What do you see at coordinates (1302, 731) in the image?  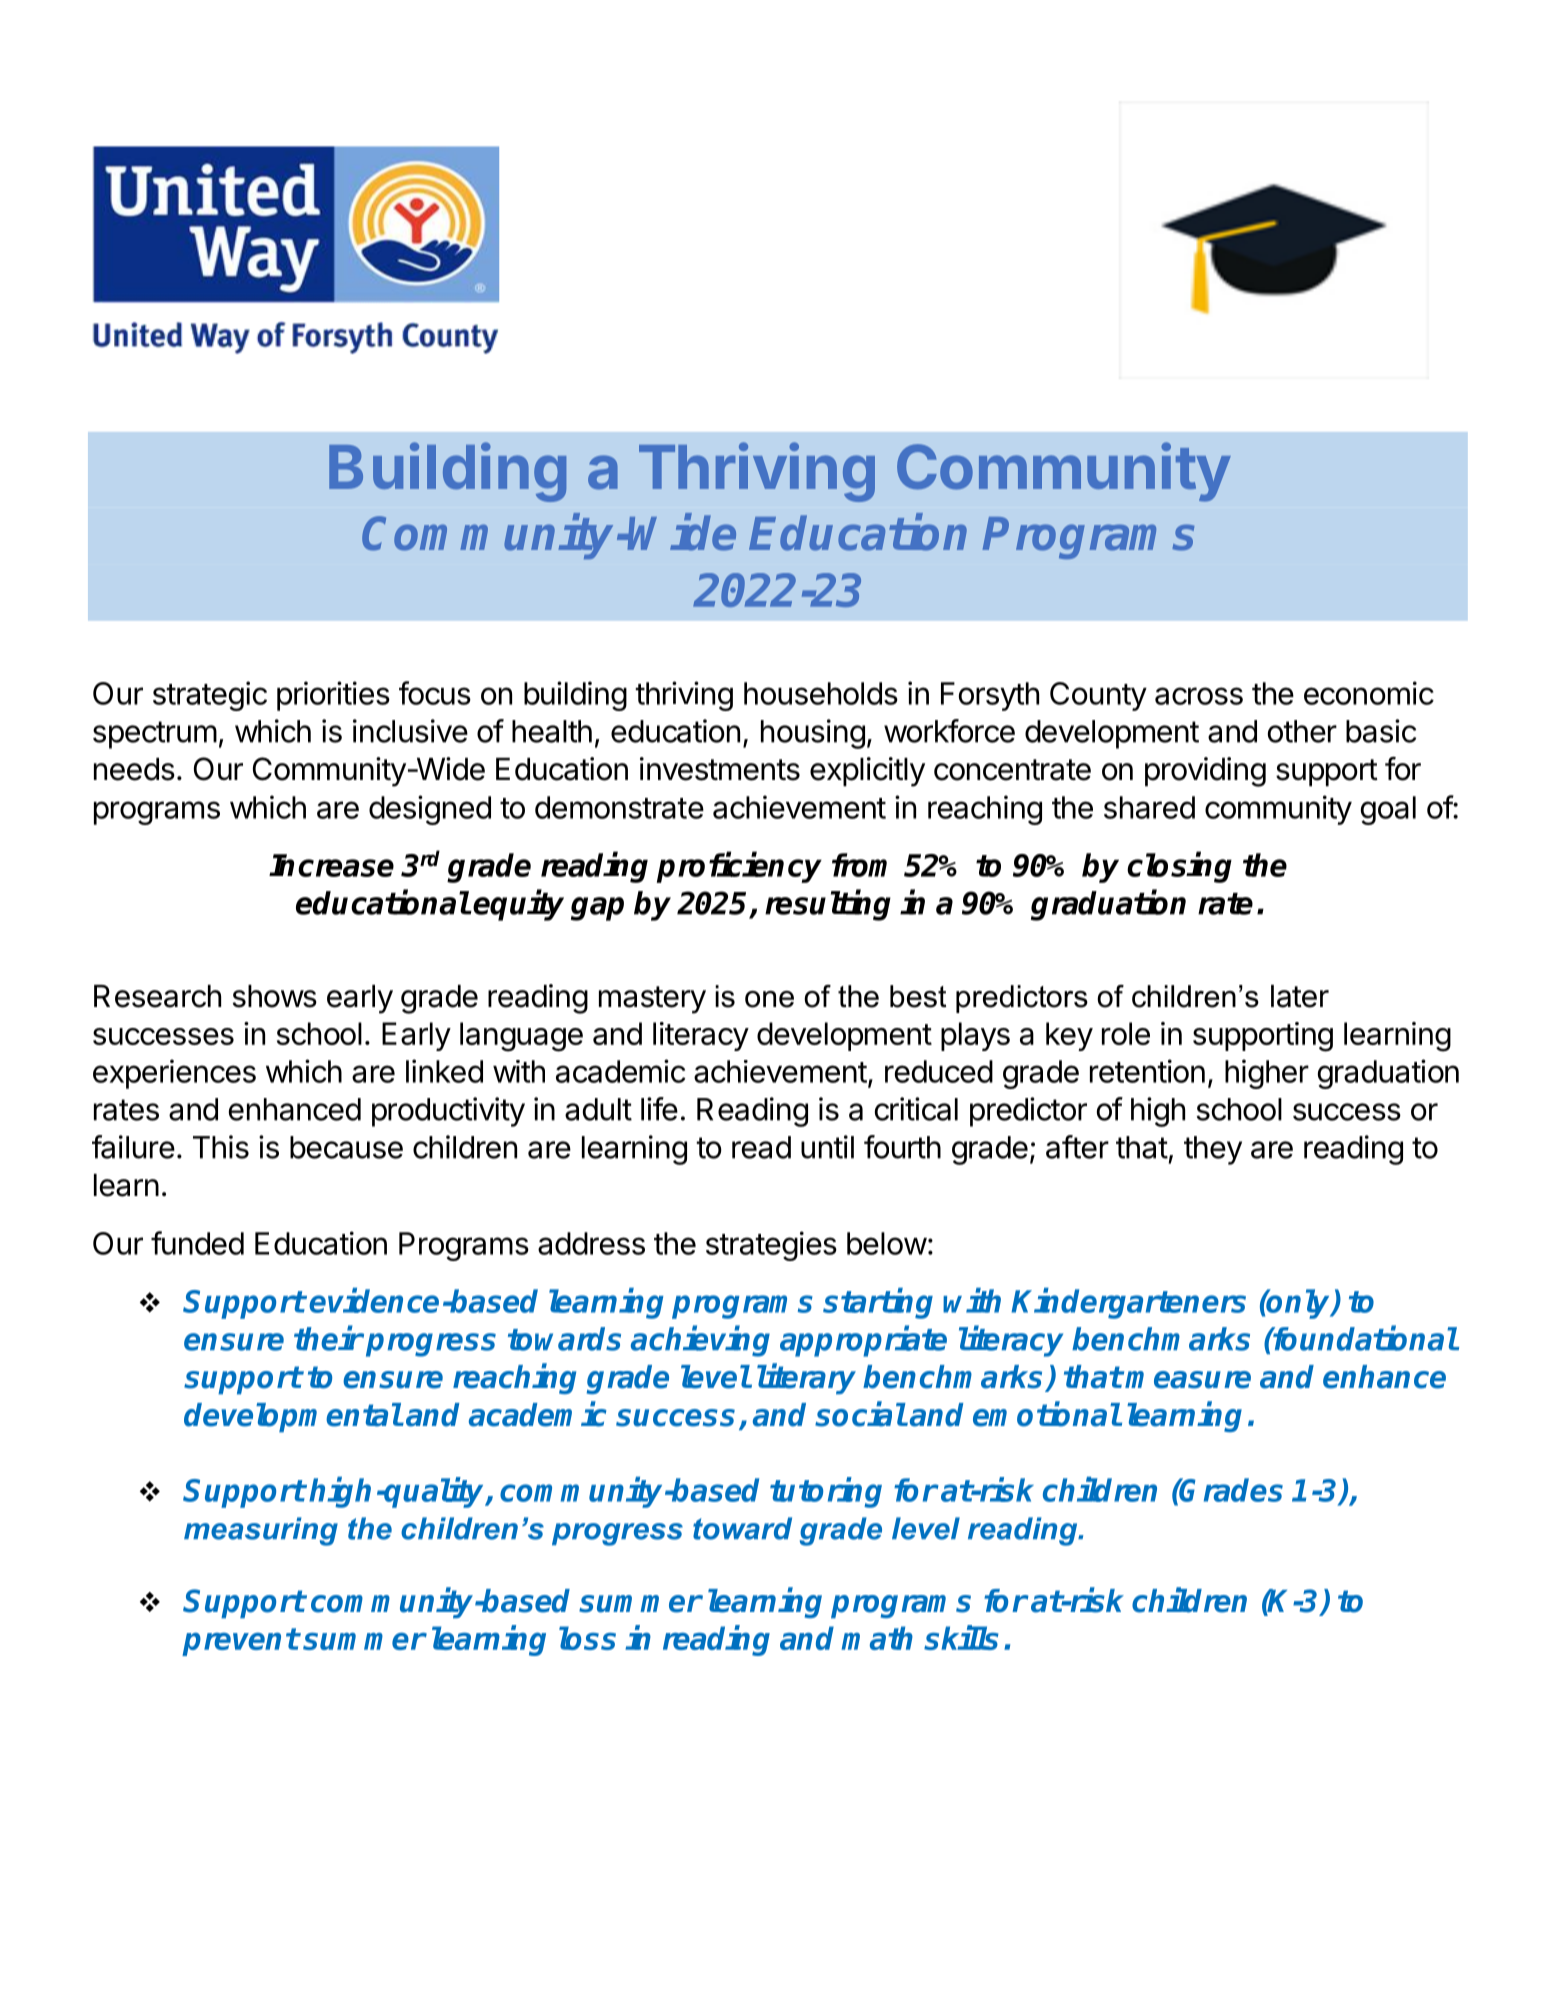 I see `other` at bounding box center [1302, 731].
